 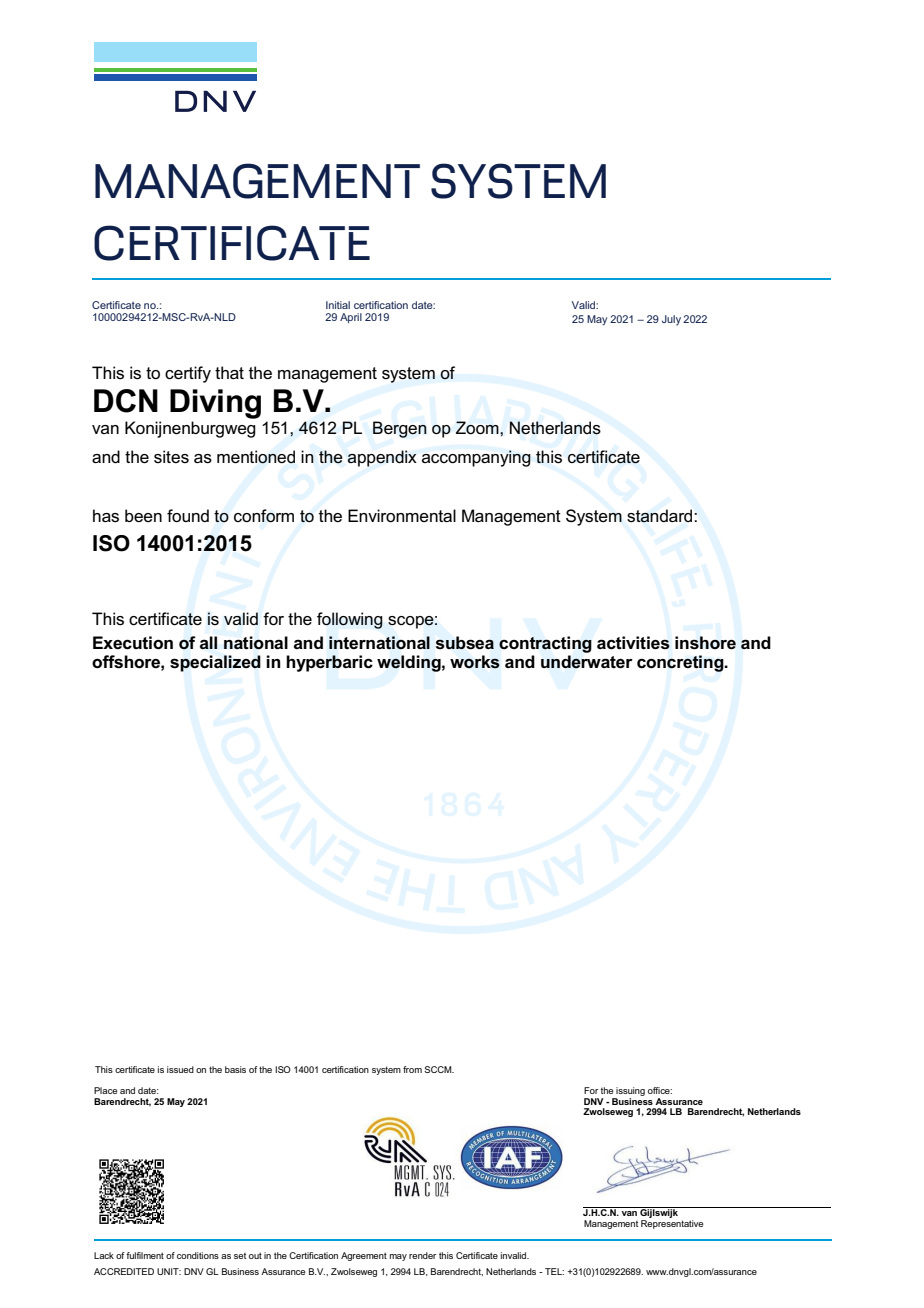 I want to click on activities, so click(x=633, y=643).
